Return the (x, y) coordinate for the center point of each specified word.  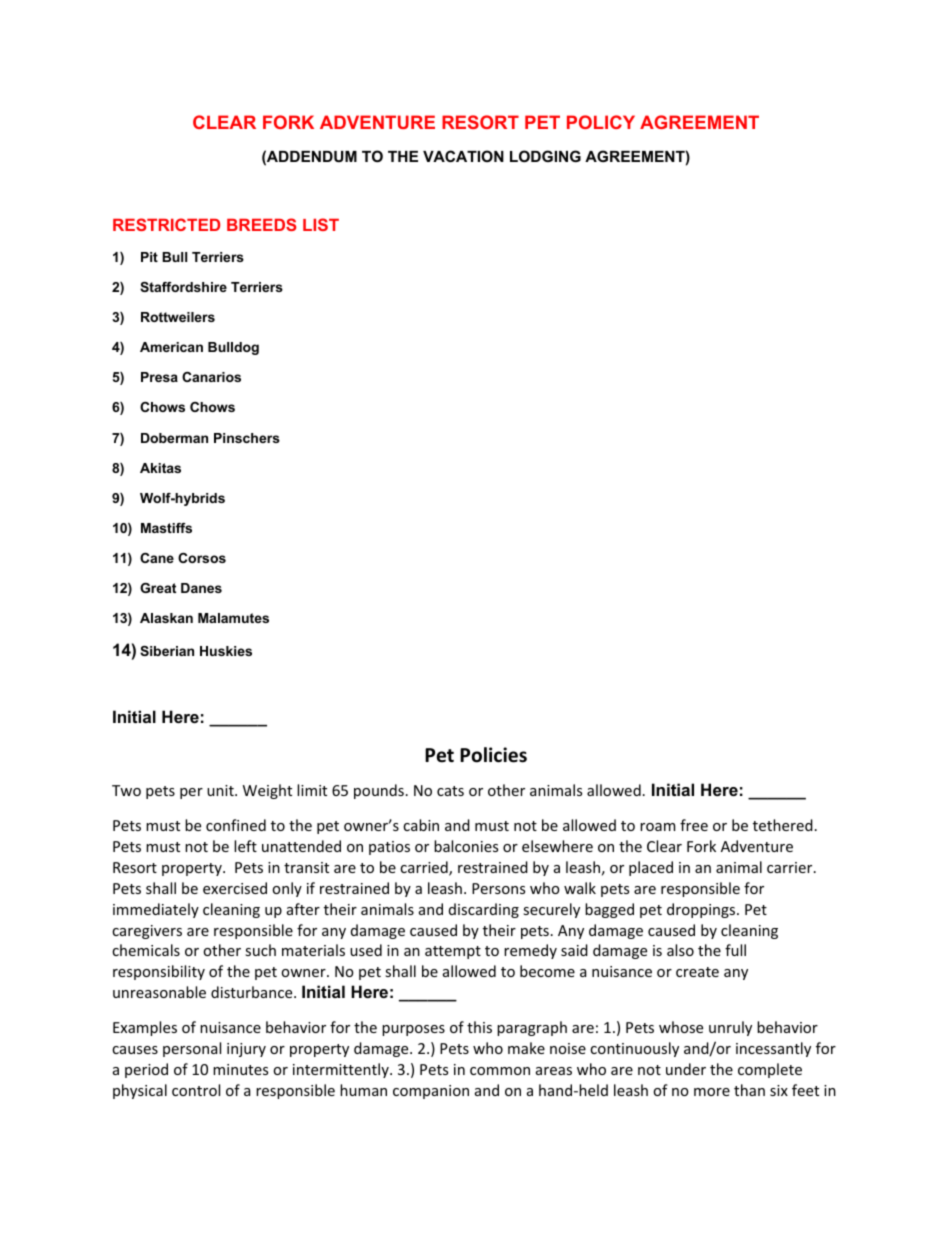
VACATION (463, 156)
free (694, 825)
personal (192, 1049)
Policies (493, 755)
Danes (201, 588)
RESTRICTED (166, 224)
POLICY (601, 122)
